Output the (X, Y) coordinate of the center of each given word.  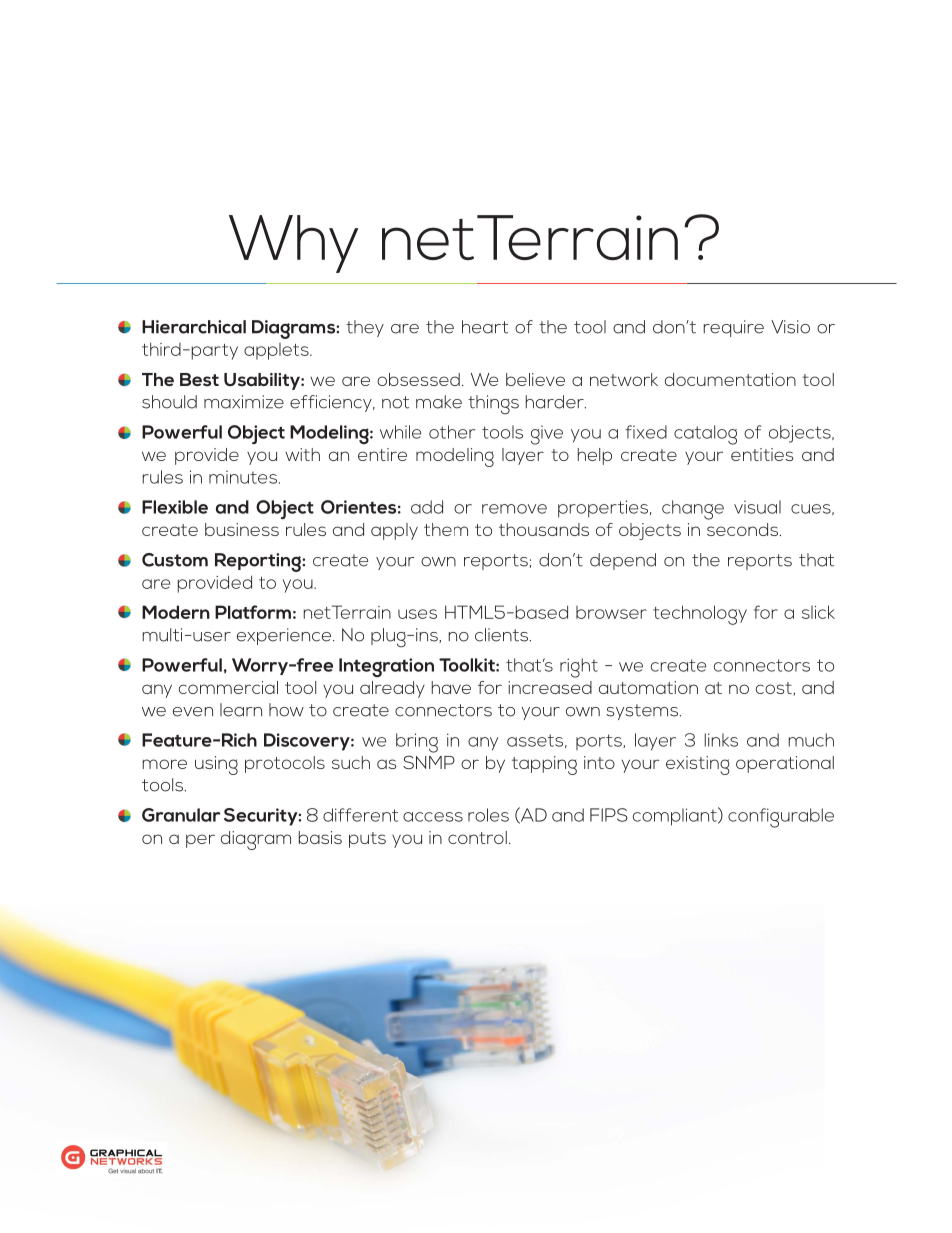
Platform (253, 612)
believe (535, 379)
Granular (181, 815)
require (734, 328)
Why (293, 244)
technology (700, 615)
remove (514, 509)
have (451, 687)
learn (241, 710)
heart (485, 327)
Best (199, 380)
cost (775, 689)
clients (503, 635)
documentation (730, 379)
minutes (244, 477)
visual (757, 507)
